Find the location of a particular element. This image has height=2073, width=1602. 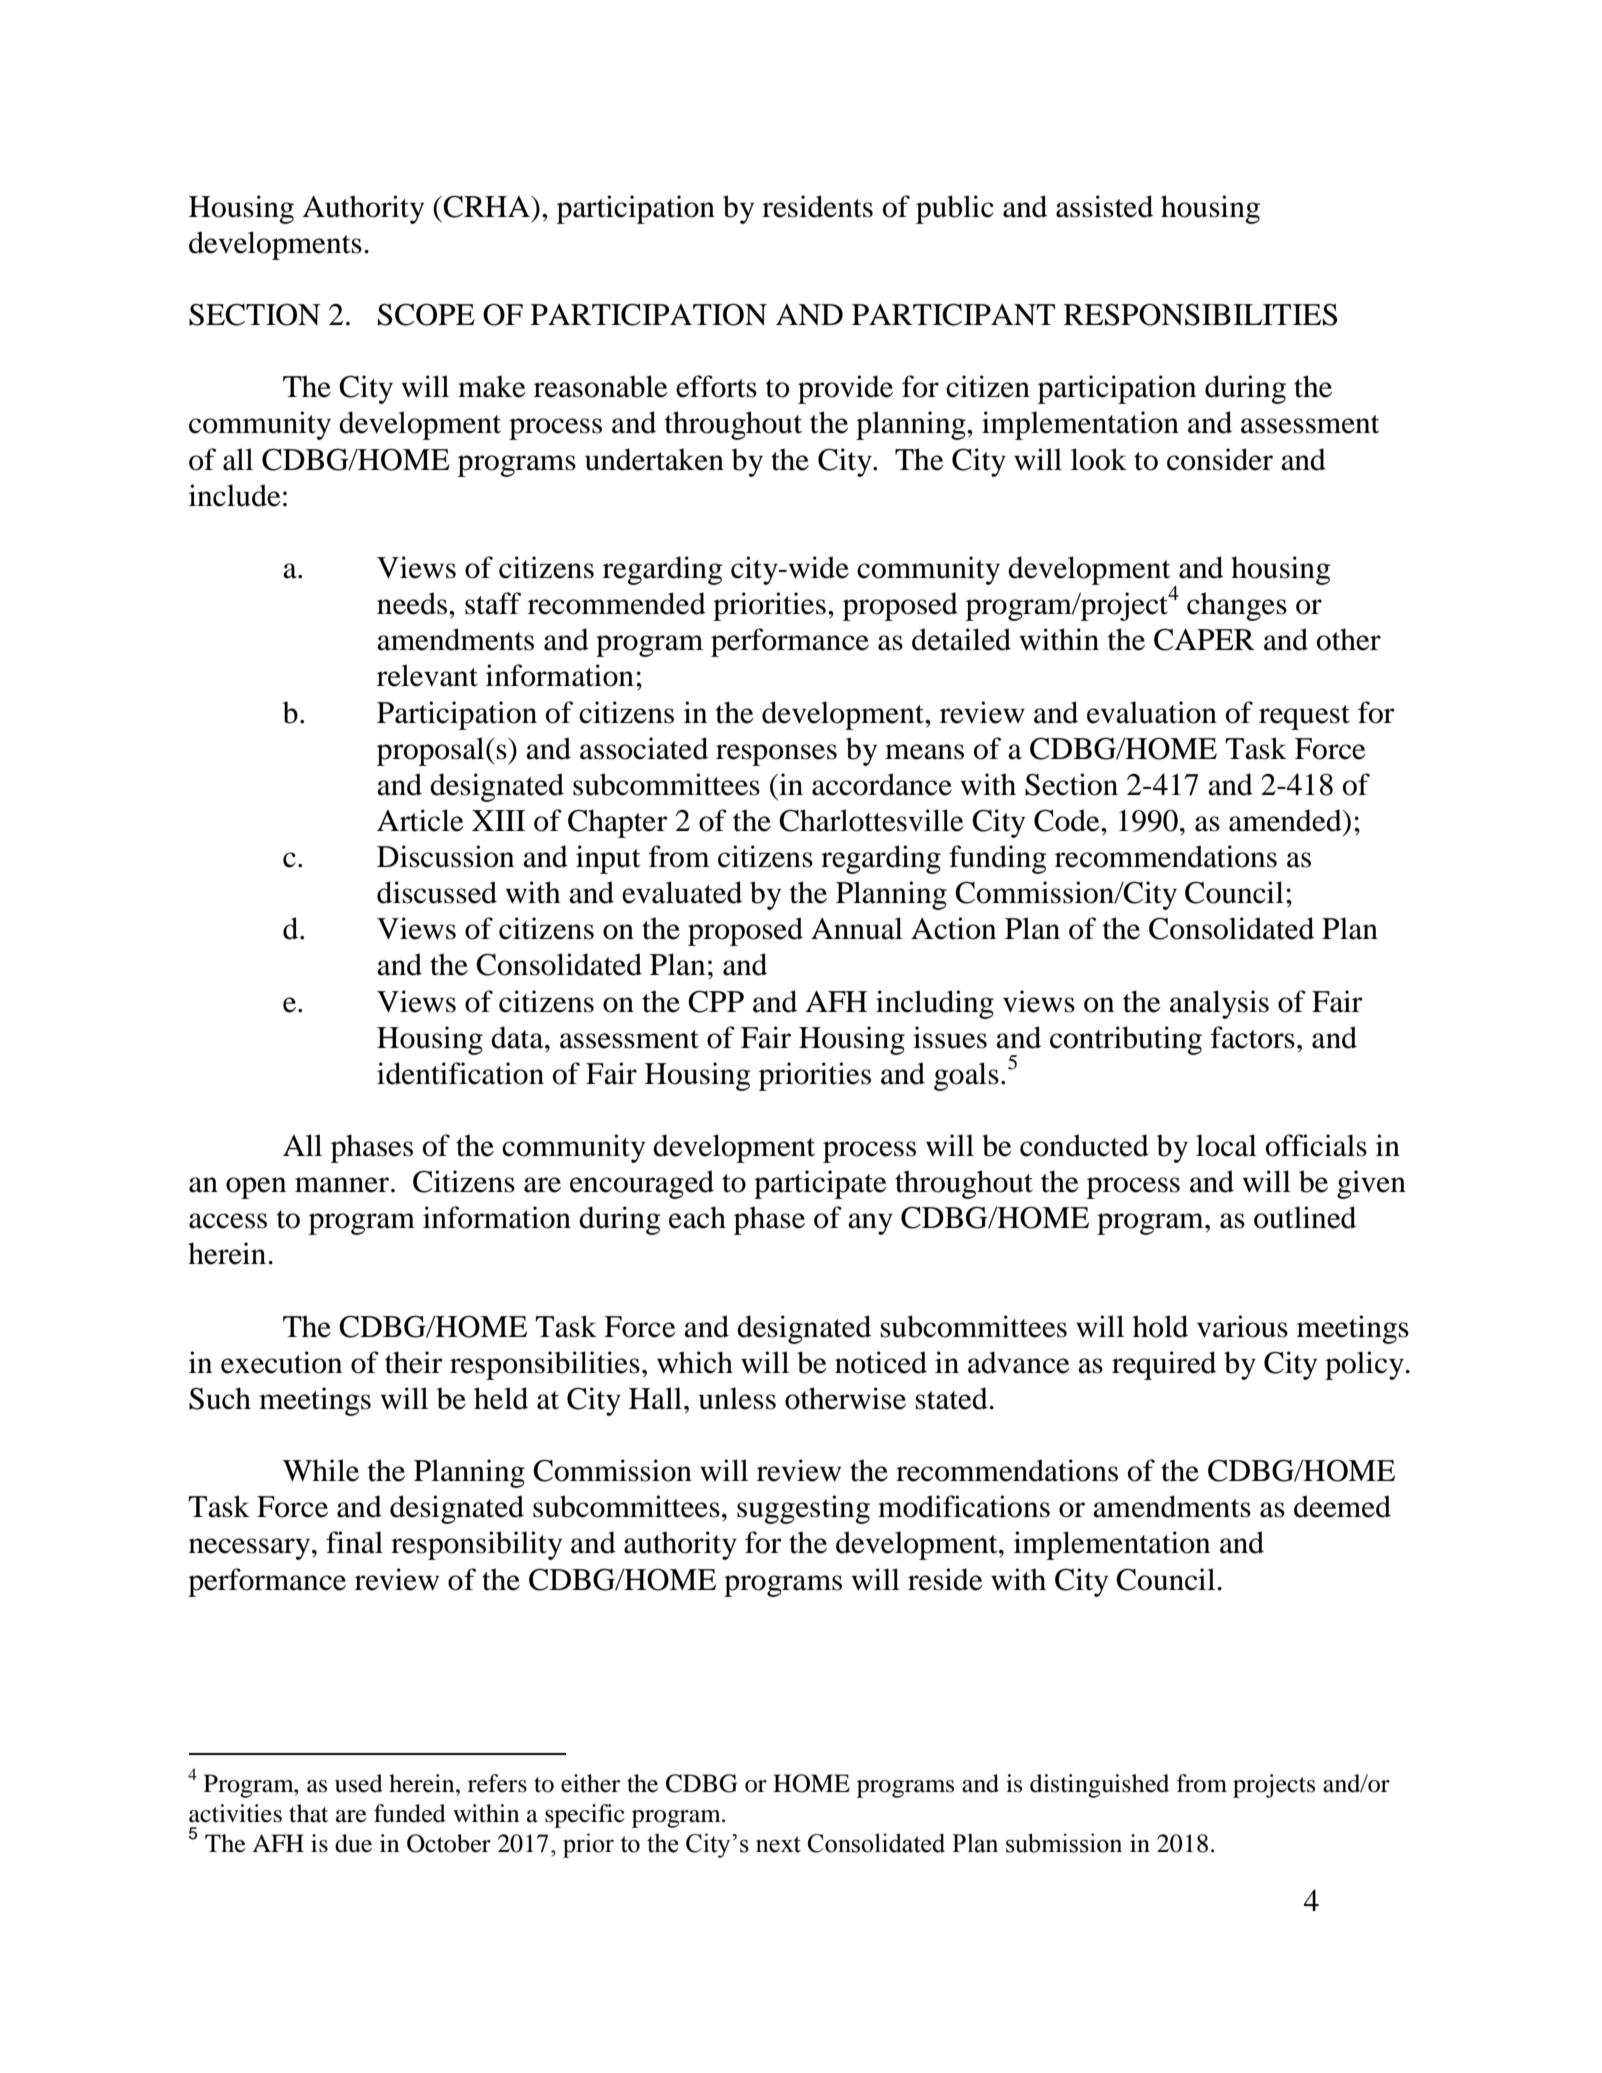

needs is located at coordinates (412, 603).
